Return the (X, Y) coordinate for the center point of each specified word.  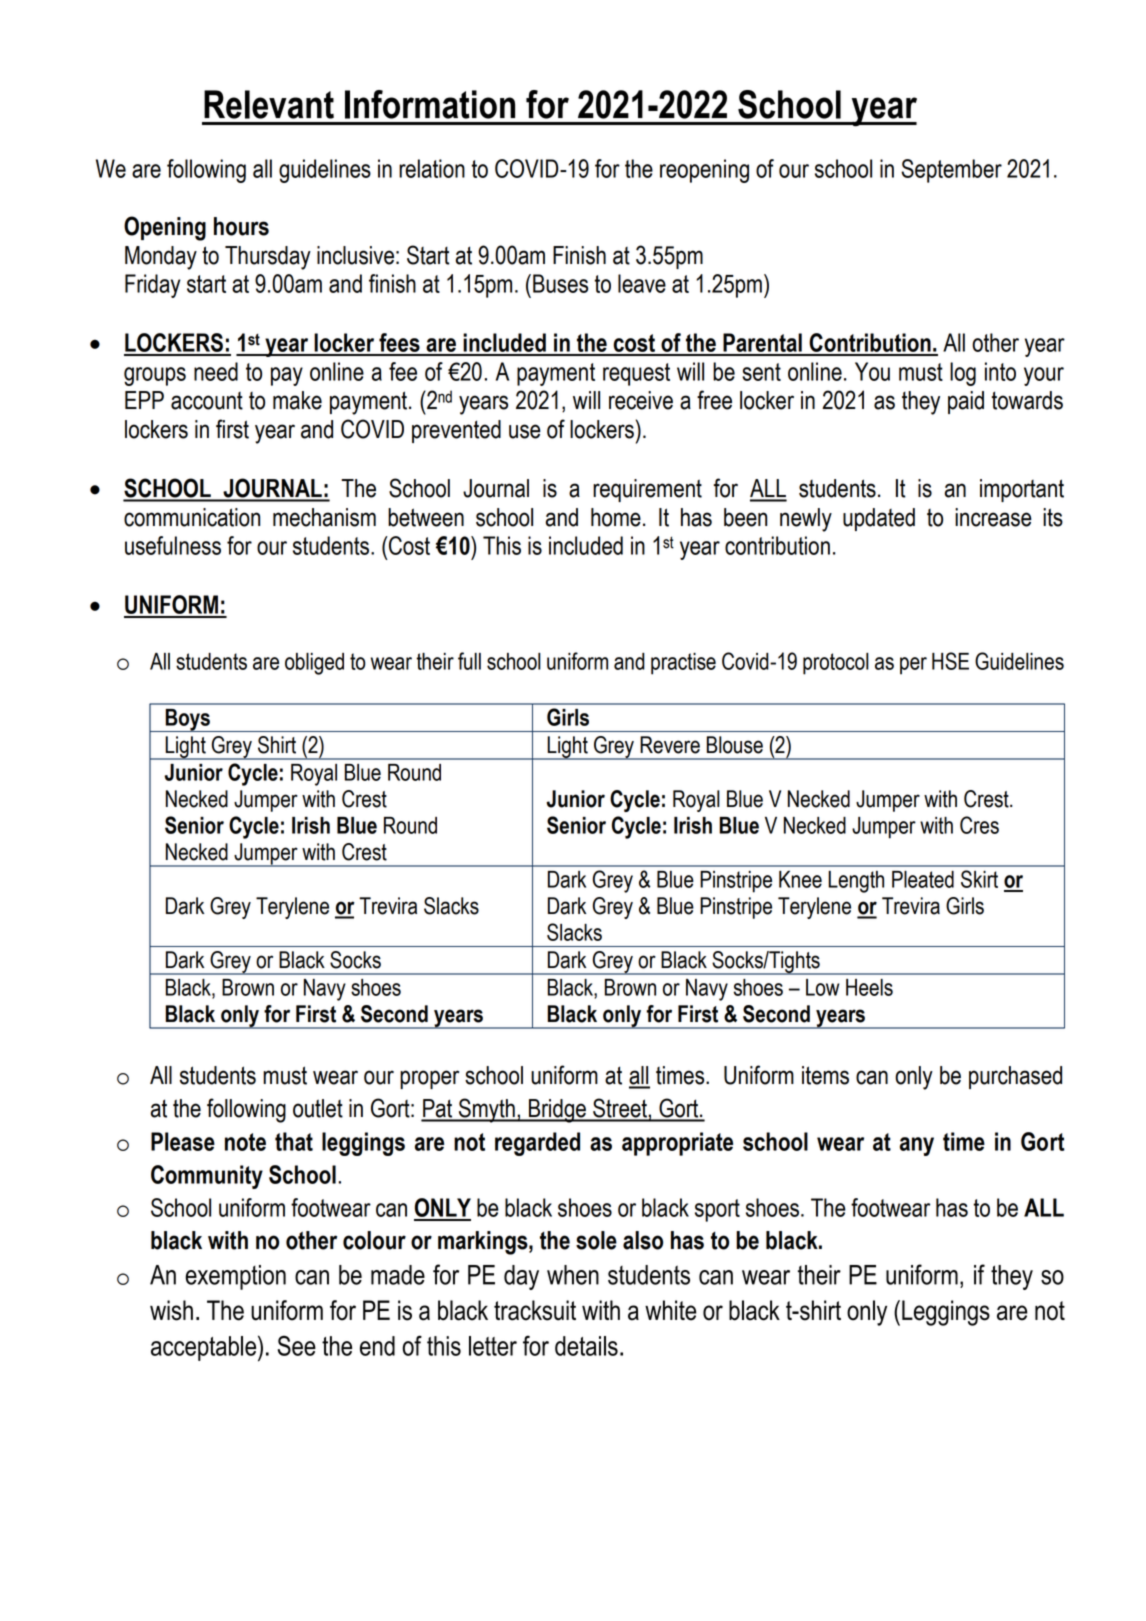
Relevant (269, 104)
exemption (235, 1277)
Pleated (923, 879)
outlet (318, 1108)
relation (432, 168)
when (573, 1275)
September (951, 171)
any (917, 1146)
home (616, 517)
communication (192, 517)
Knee (800, 879)
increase (993, 517)
